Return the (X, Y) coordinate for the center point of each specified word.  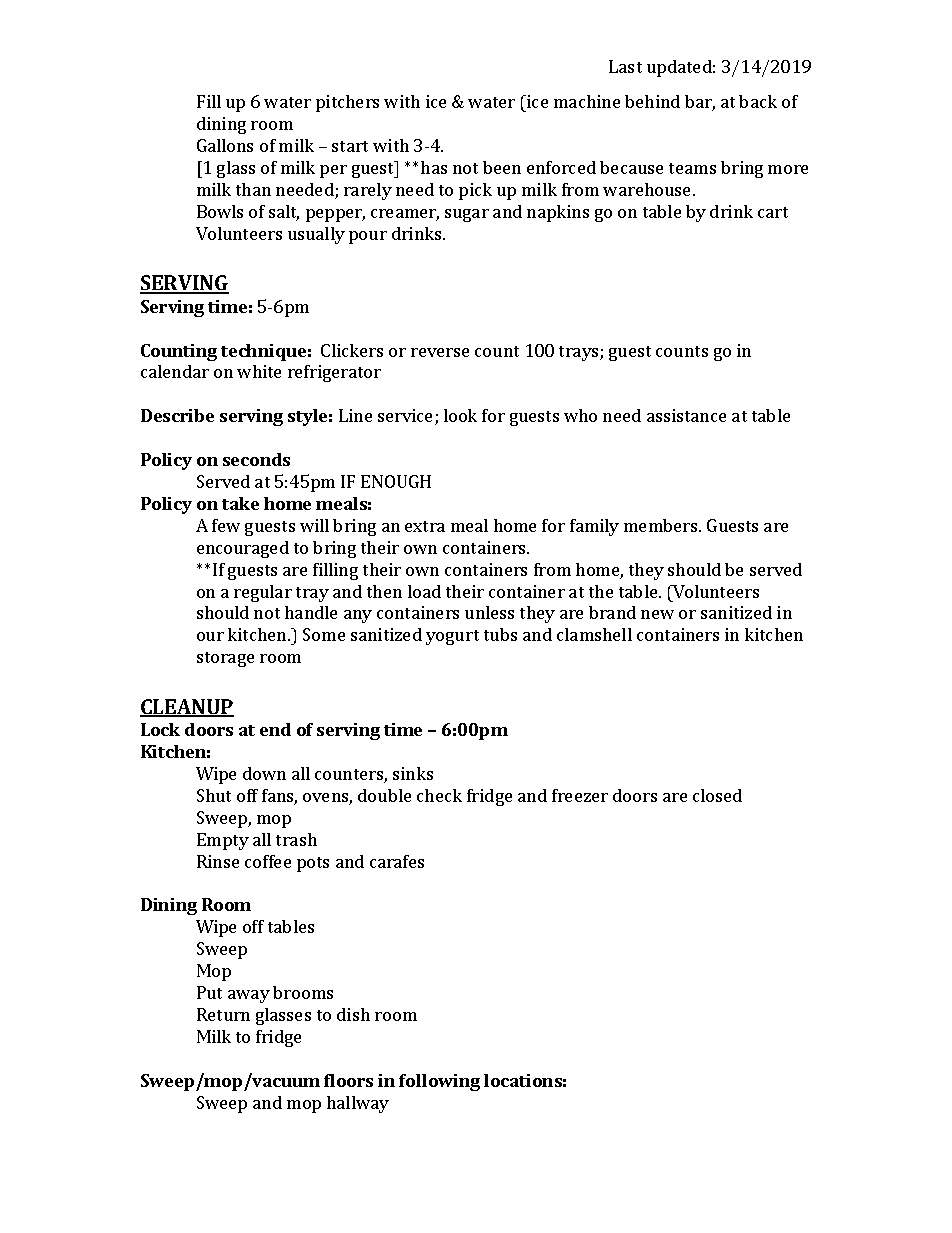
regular (263, 593)
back (758, 101)
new (657, 614)
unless (489, 612)
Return (223, 1014)
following (439, 1082)
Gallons (225, 145)
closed (717, 795)
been (502, 167)
